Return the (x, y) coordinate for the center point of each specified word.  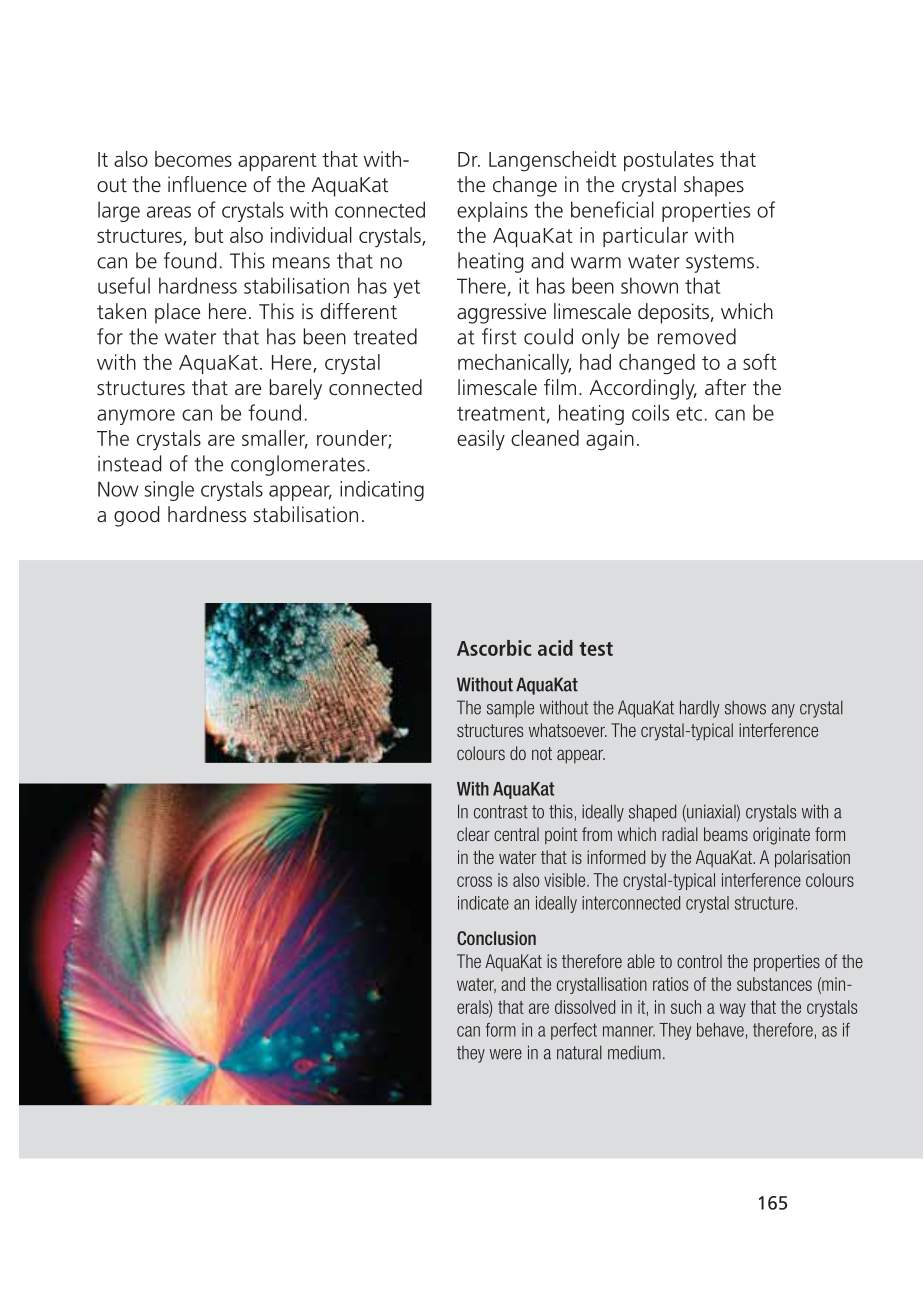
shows (745, 708)
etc (689, 414)
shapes (714, 186)
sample (510, 709)
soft (760, 361)
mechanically (514, 364)
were (506, 1054)
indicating (382, 490)
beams (726, 834)
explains (492, 211)
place (177, 313)
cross (474, 881)
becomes (193, 159)
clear (473, 834)
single (169, 491)
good (136, 516)
